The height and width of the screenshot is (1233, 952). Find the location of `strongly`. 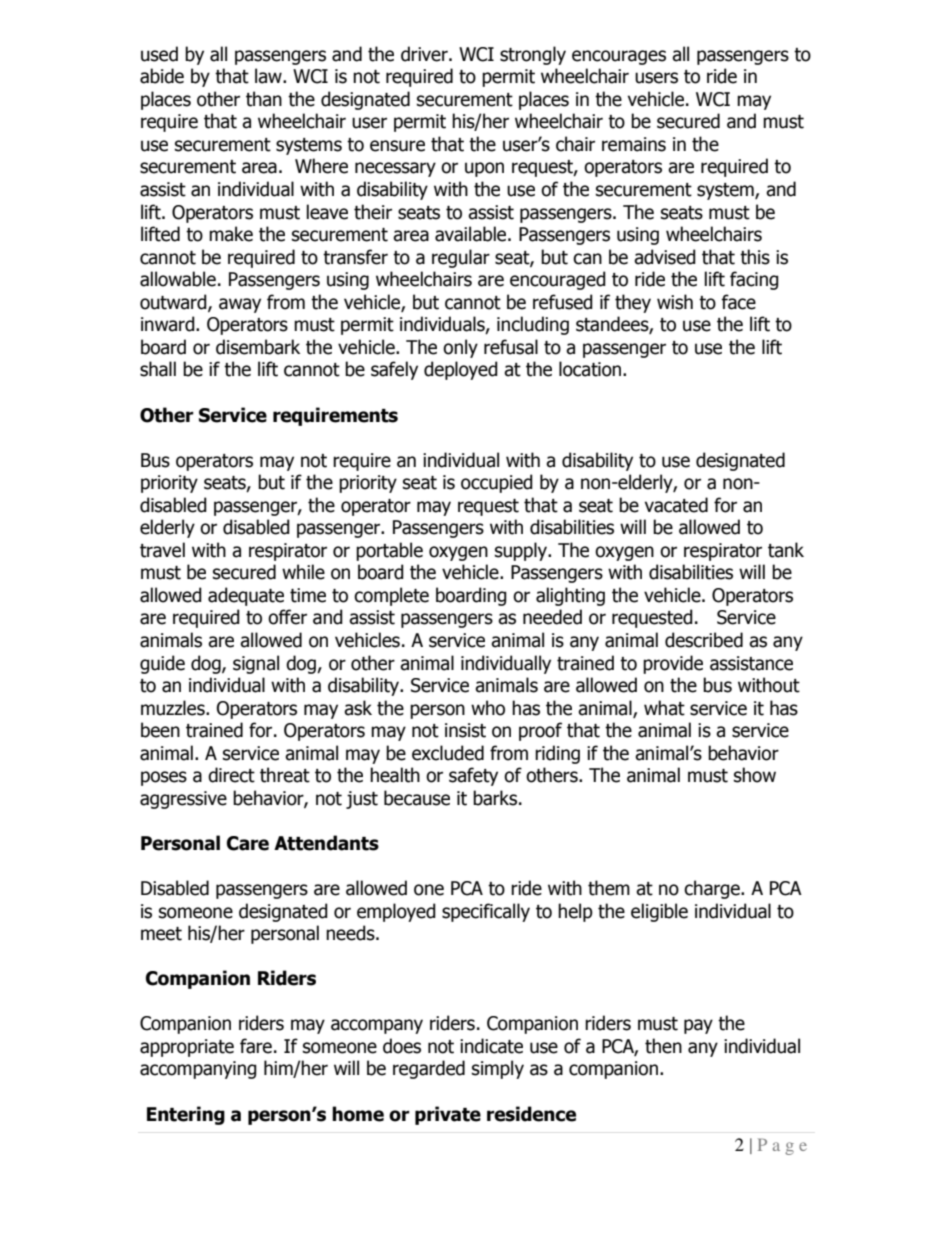

strongly is located at coordinates (533, 55).
